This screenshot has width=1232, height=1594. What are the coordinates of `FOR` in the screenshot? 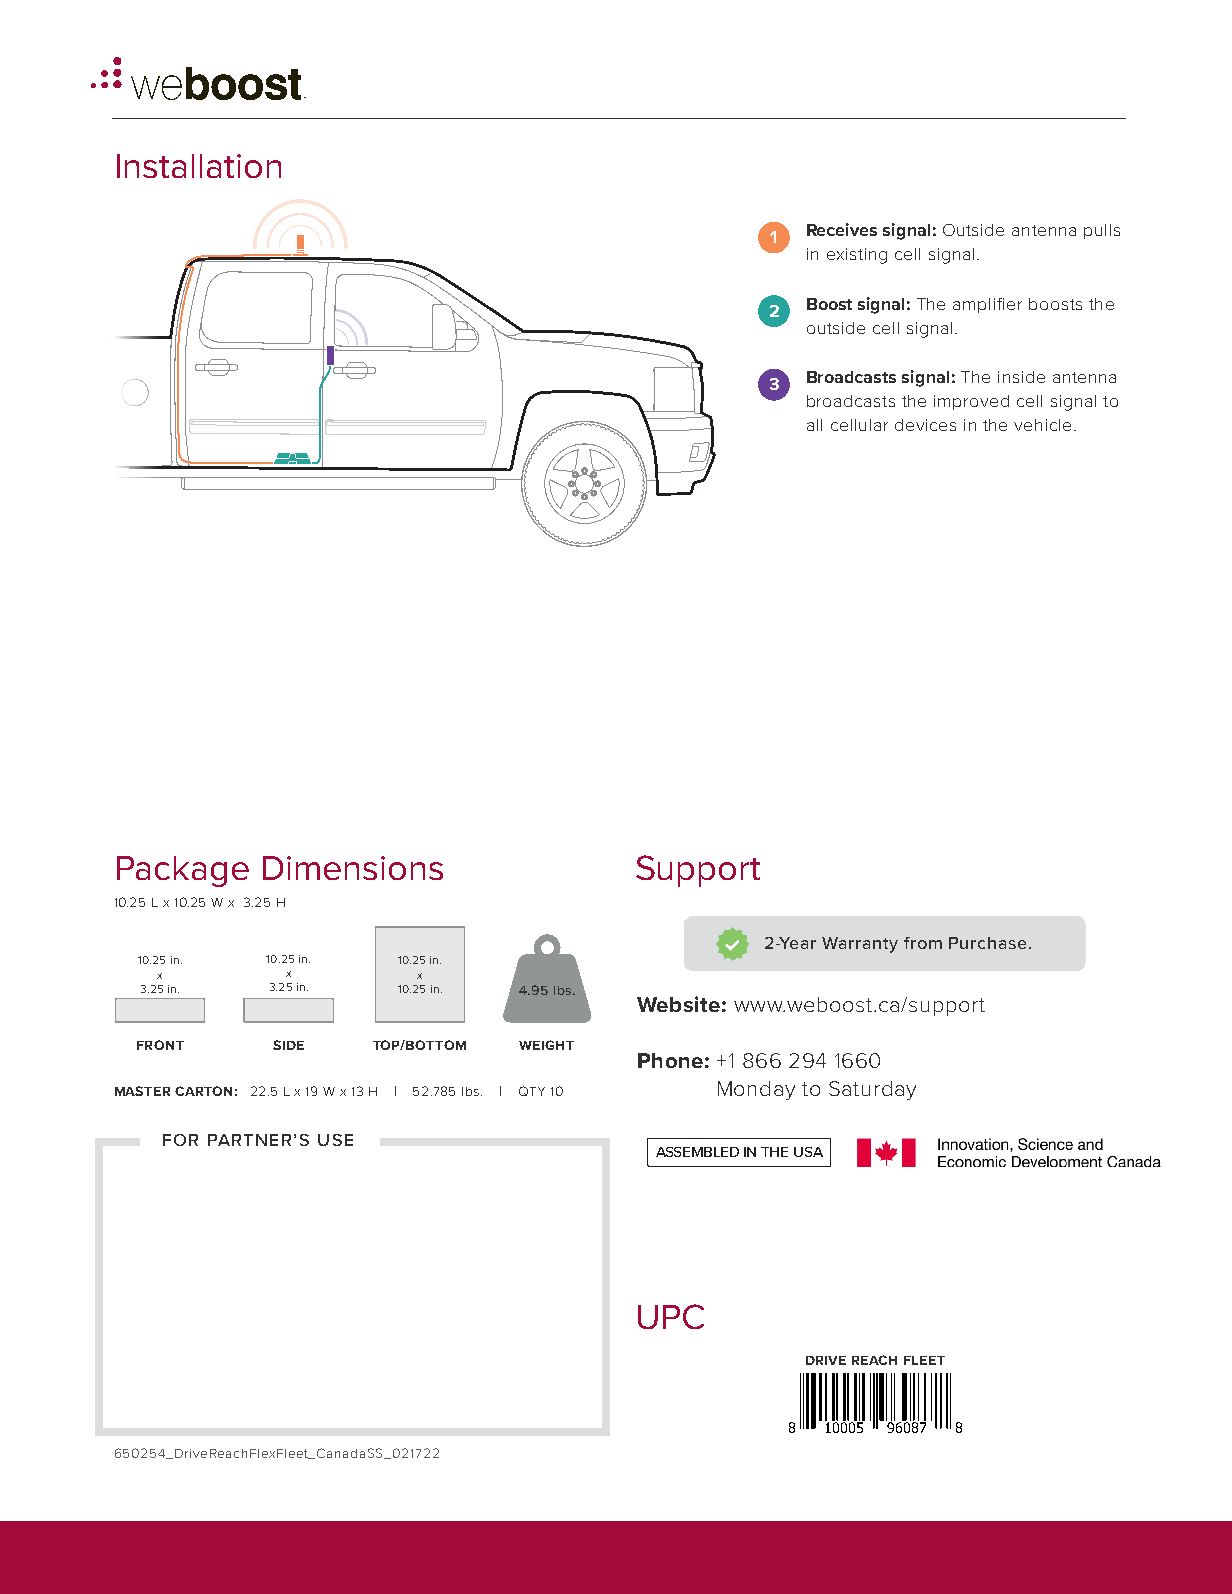 It's located at (180, 1140).
